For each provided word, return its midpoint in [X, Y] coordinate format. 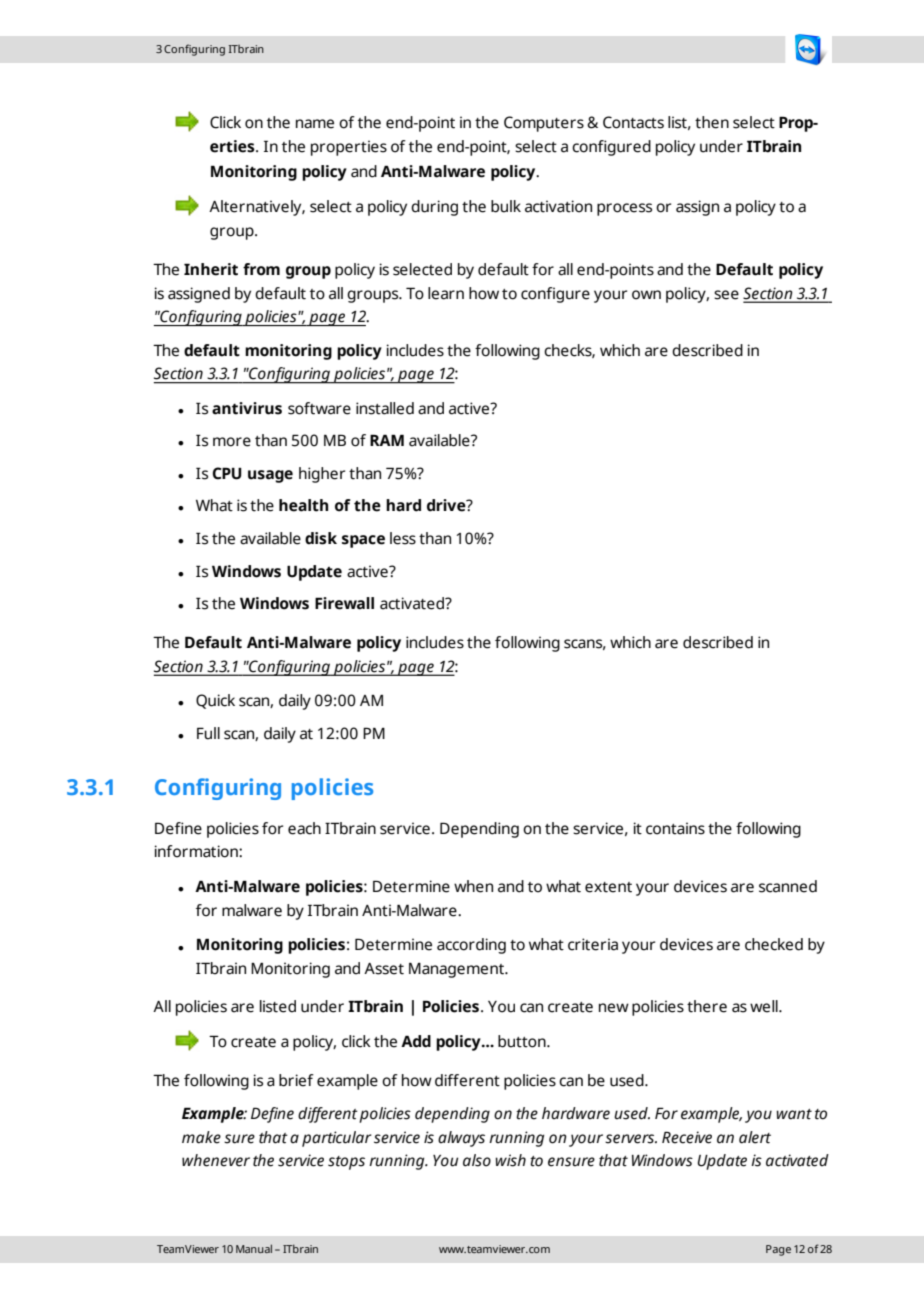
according [471, 946]
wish [510, 1160]
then [712, 122]
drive [447, 505]
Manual [254, 1248]
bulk [506, 206]
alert [755, 1137]
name [315, 124]
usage [270, 476]
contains [675, 828]
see [726, 295]
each [304, 828]
